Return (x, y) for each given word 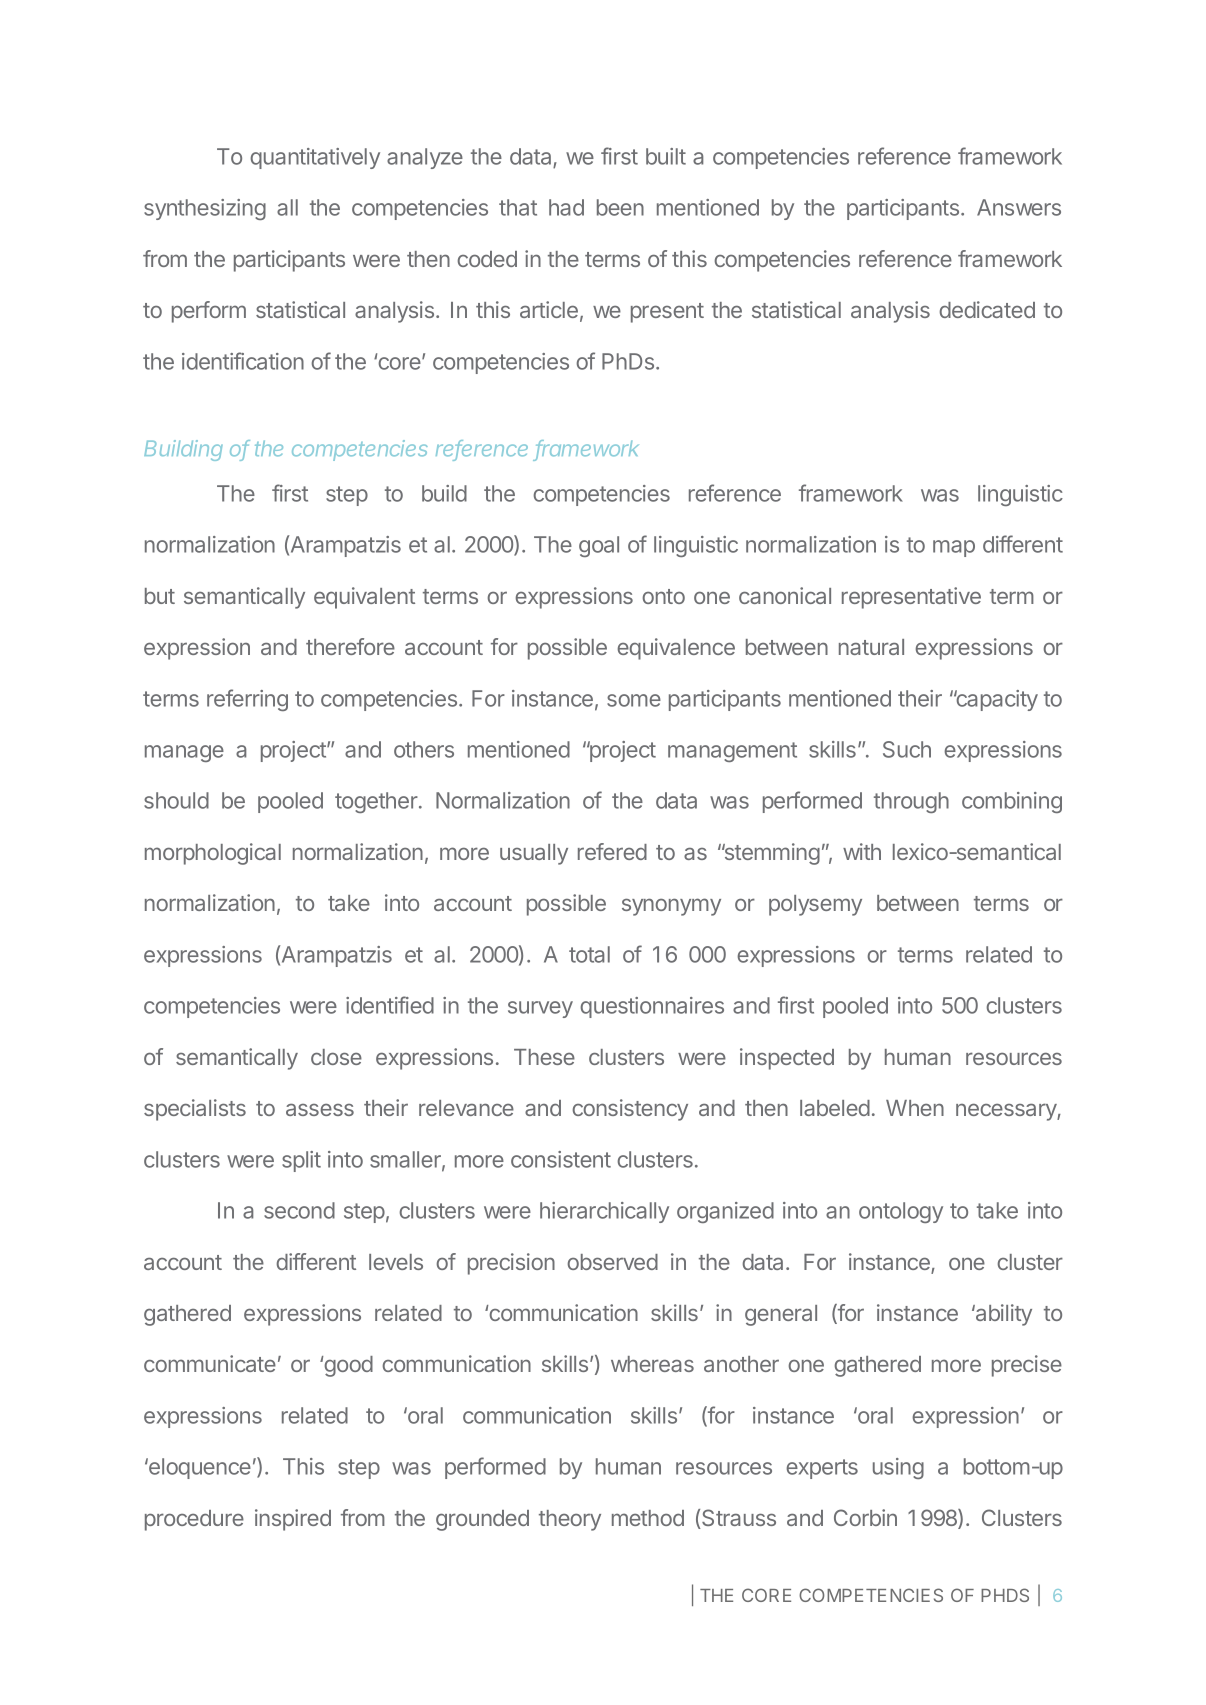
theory (570, 1520)
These (544, 1057)
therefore (350, 646)
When (915, 1108)
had (566, 207)
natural (871, 647)
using (898, 1468)
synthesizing (205, 209)
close (336, 1057)
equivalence (676, 649)
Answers (1019, 207)
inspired (293, 1520)
